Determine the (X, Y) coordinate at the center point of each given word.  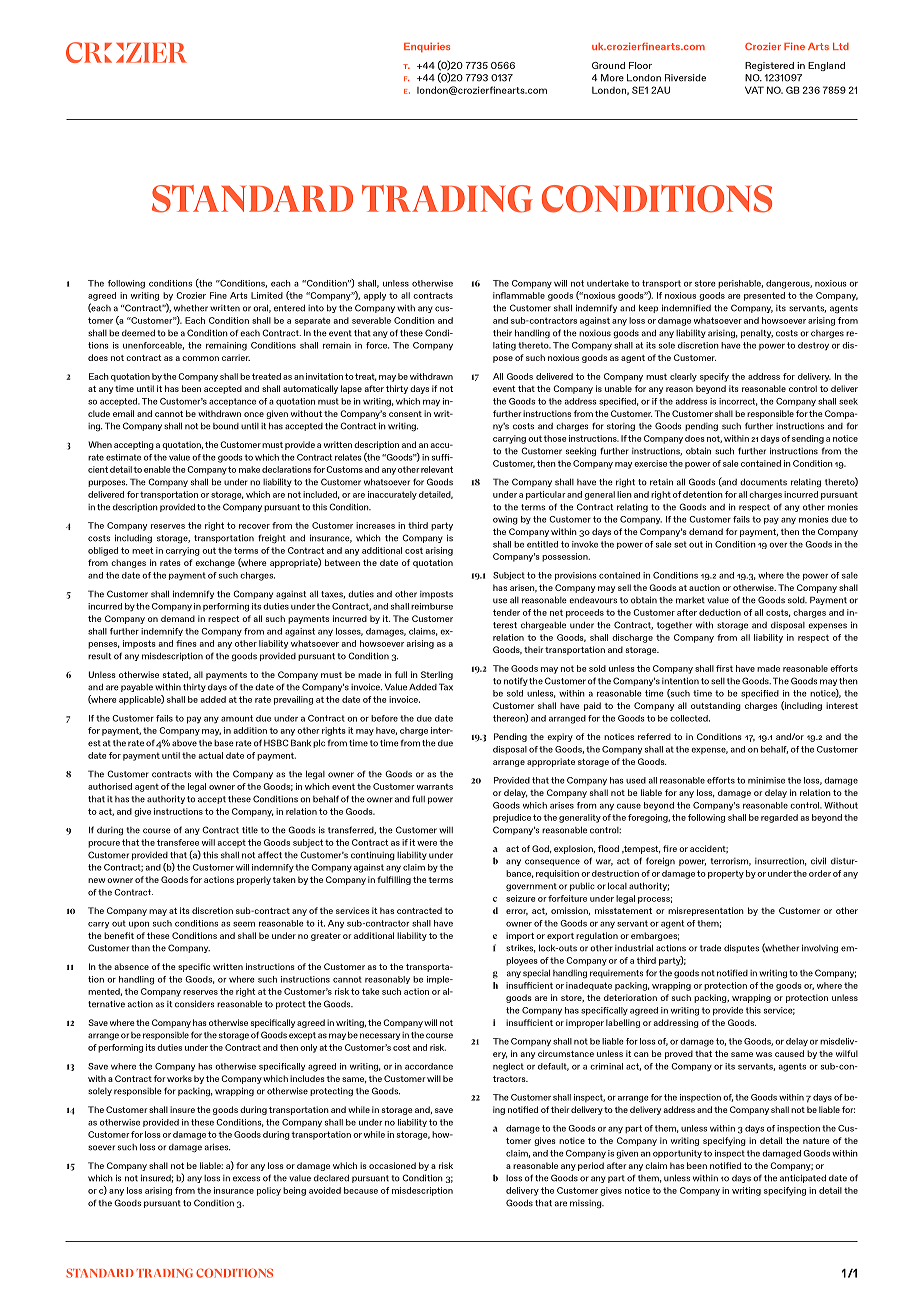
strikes (520, 948)
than (140, 947)
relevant (437, 469)
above (184, 743)
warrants (435, 786)
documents (763, 482)
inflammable (519, 295)
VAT (754, 90)
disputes (741, 948)
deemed (138, 333)
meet (143, 550)
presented (764, 296)
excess (246, 1179)
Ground (608, 65)
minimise (766, 780)
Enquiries (427, 47)
